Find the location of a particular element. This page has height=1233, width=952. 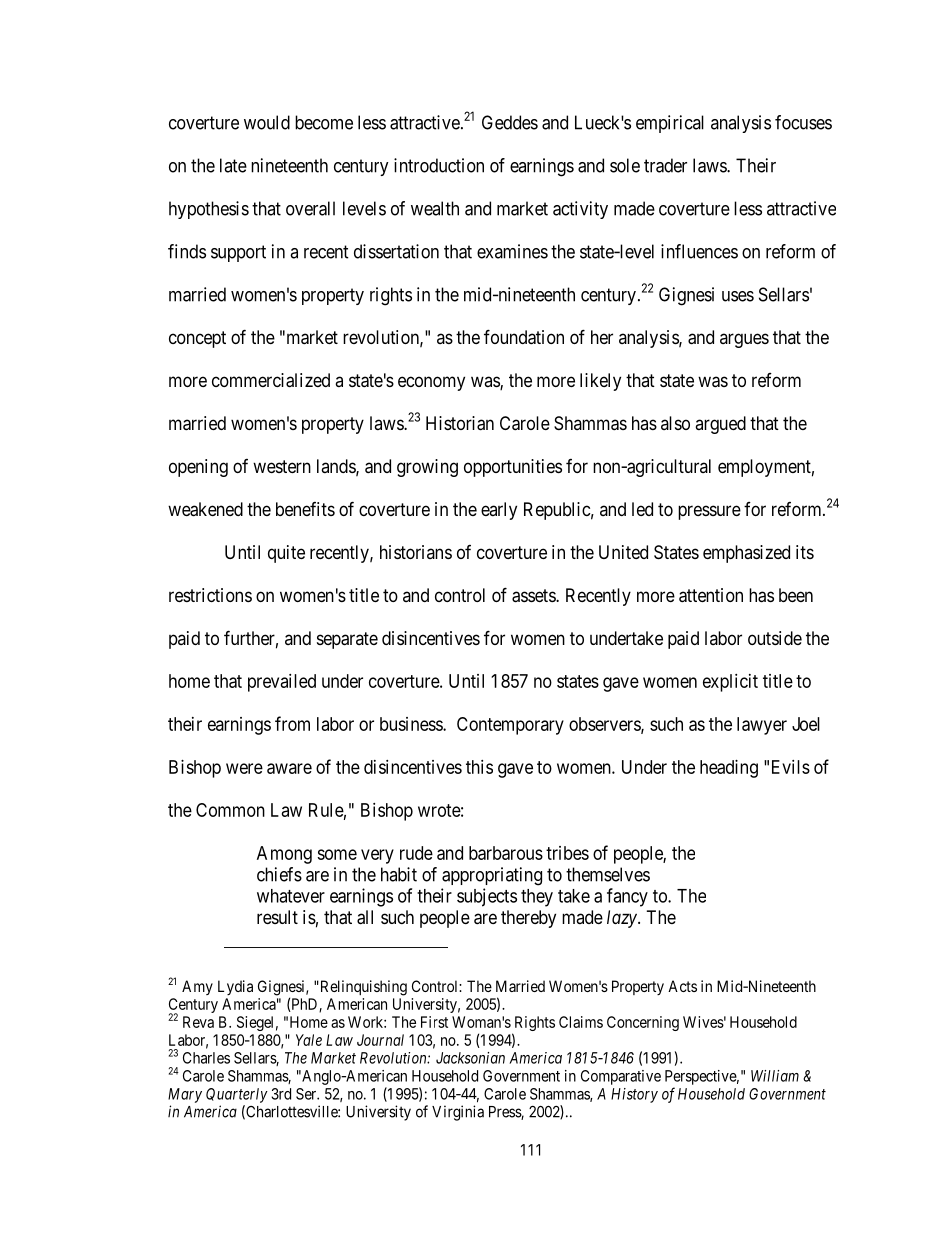

economy is located at coordinates (431, 383).
